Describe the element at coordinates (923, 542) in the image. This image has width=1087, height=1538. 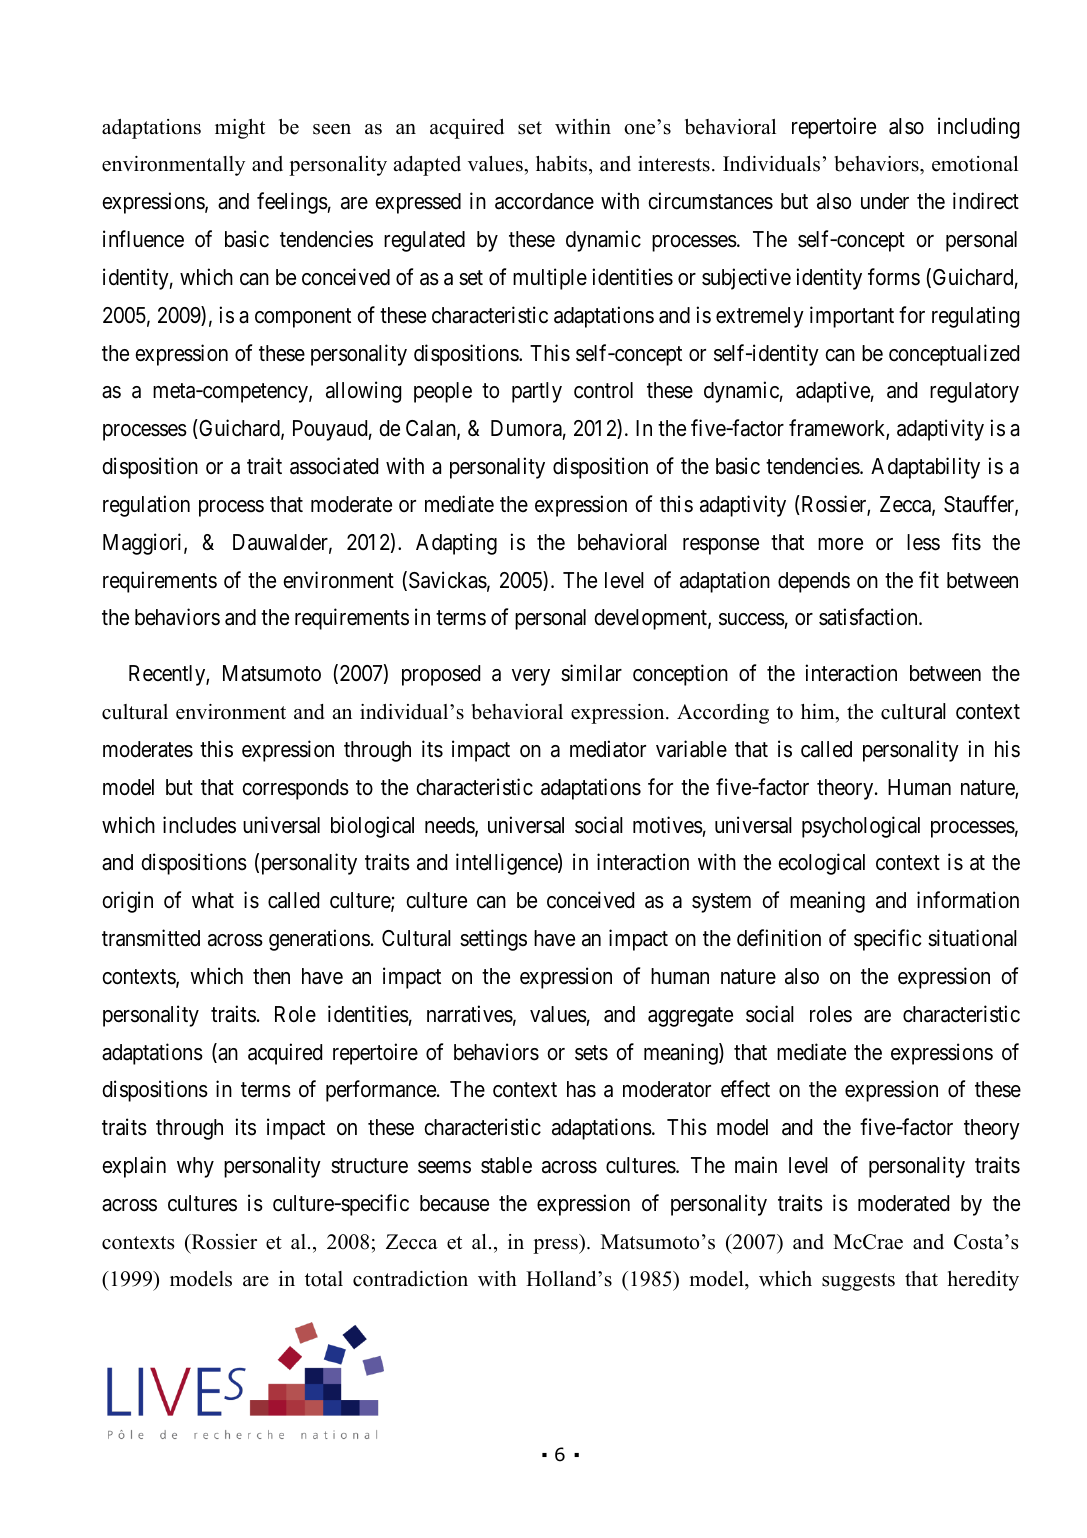
I see `less` at that location.
